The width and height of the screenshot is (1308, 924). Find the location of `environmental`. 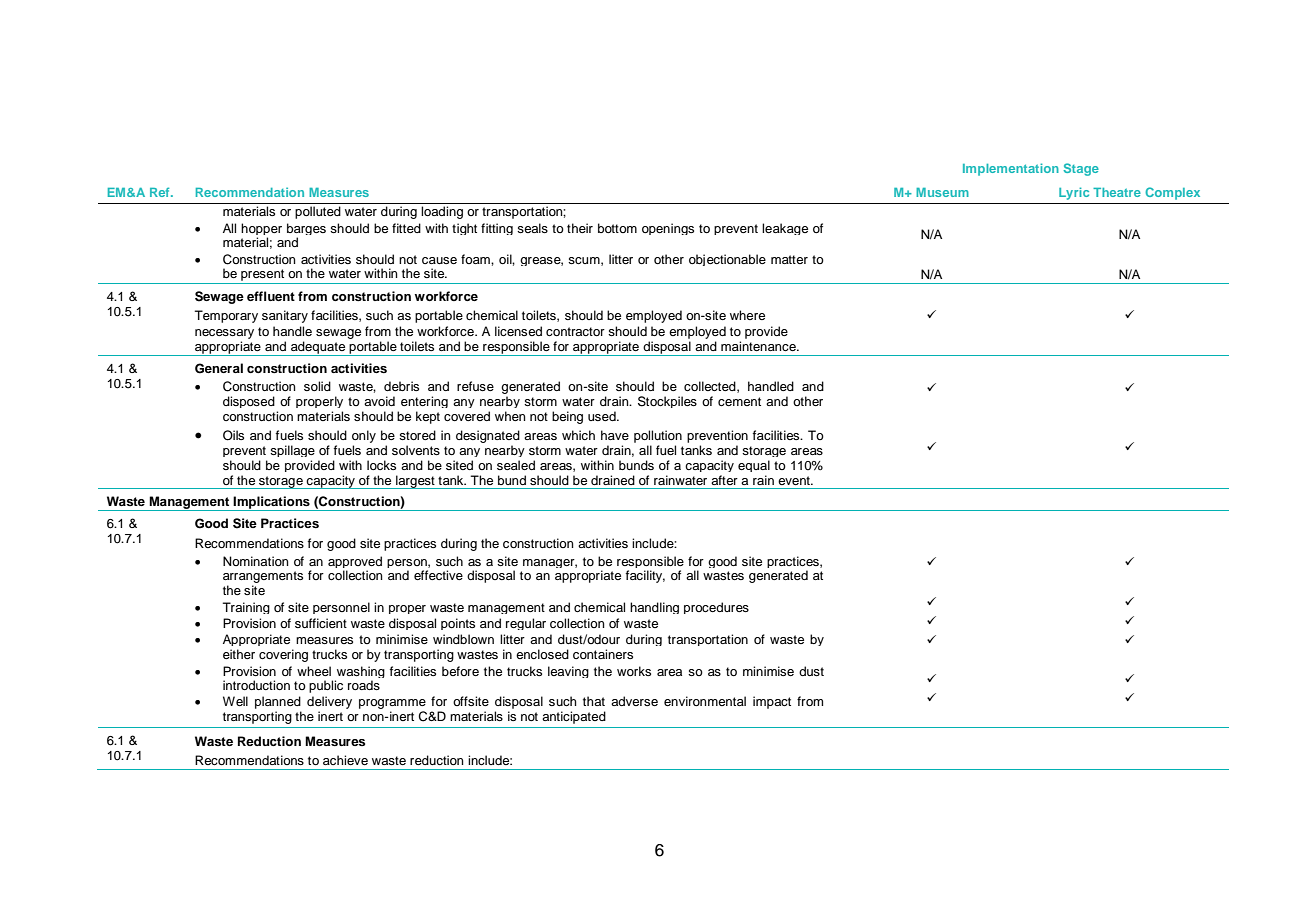

environmental is located at coordinates (705, 701).
